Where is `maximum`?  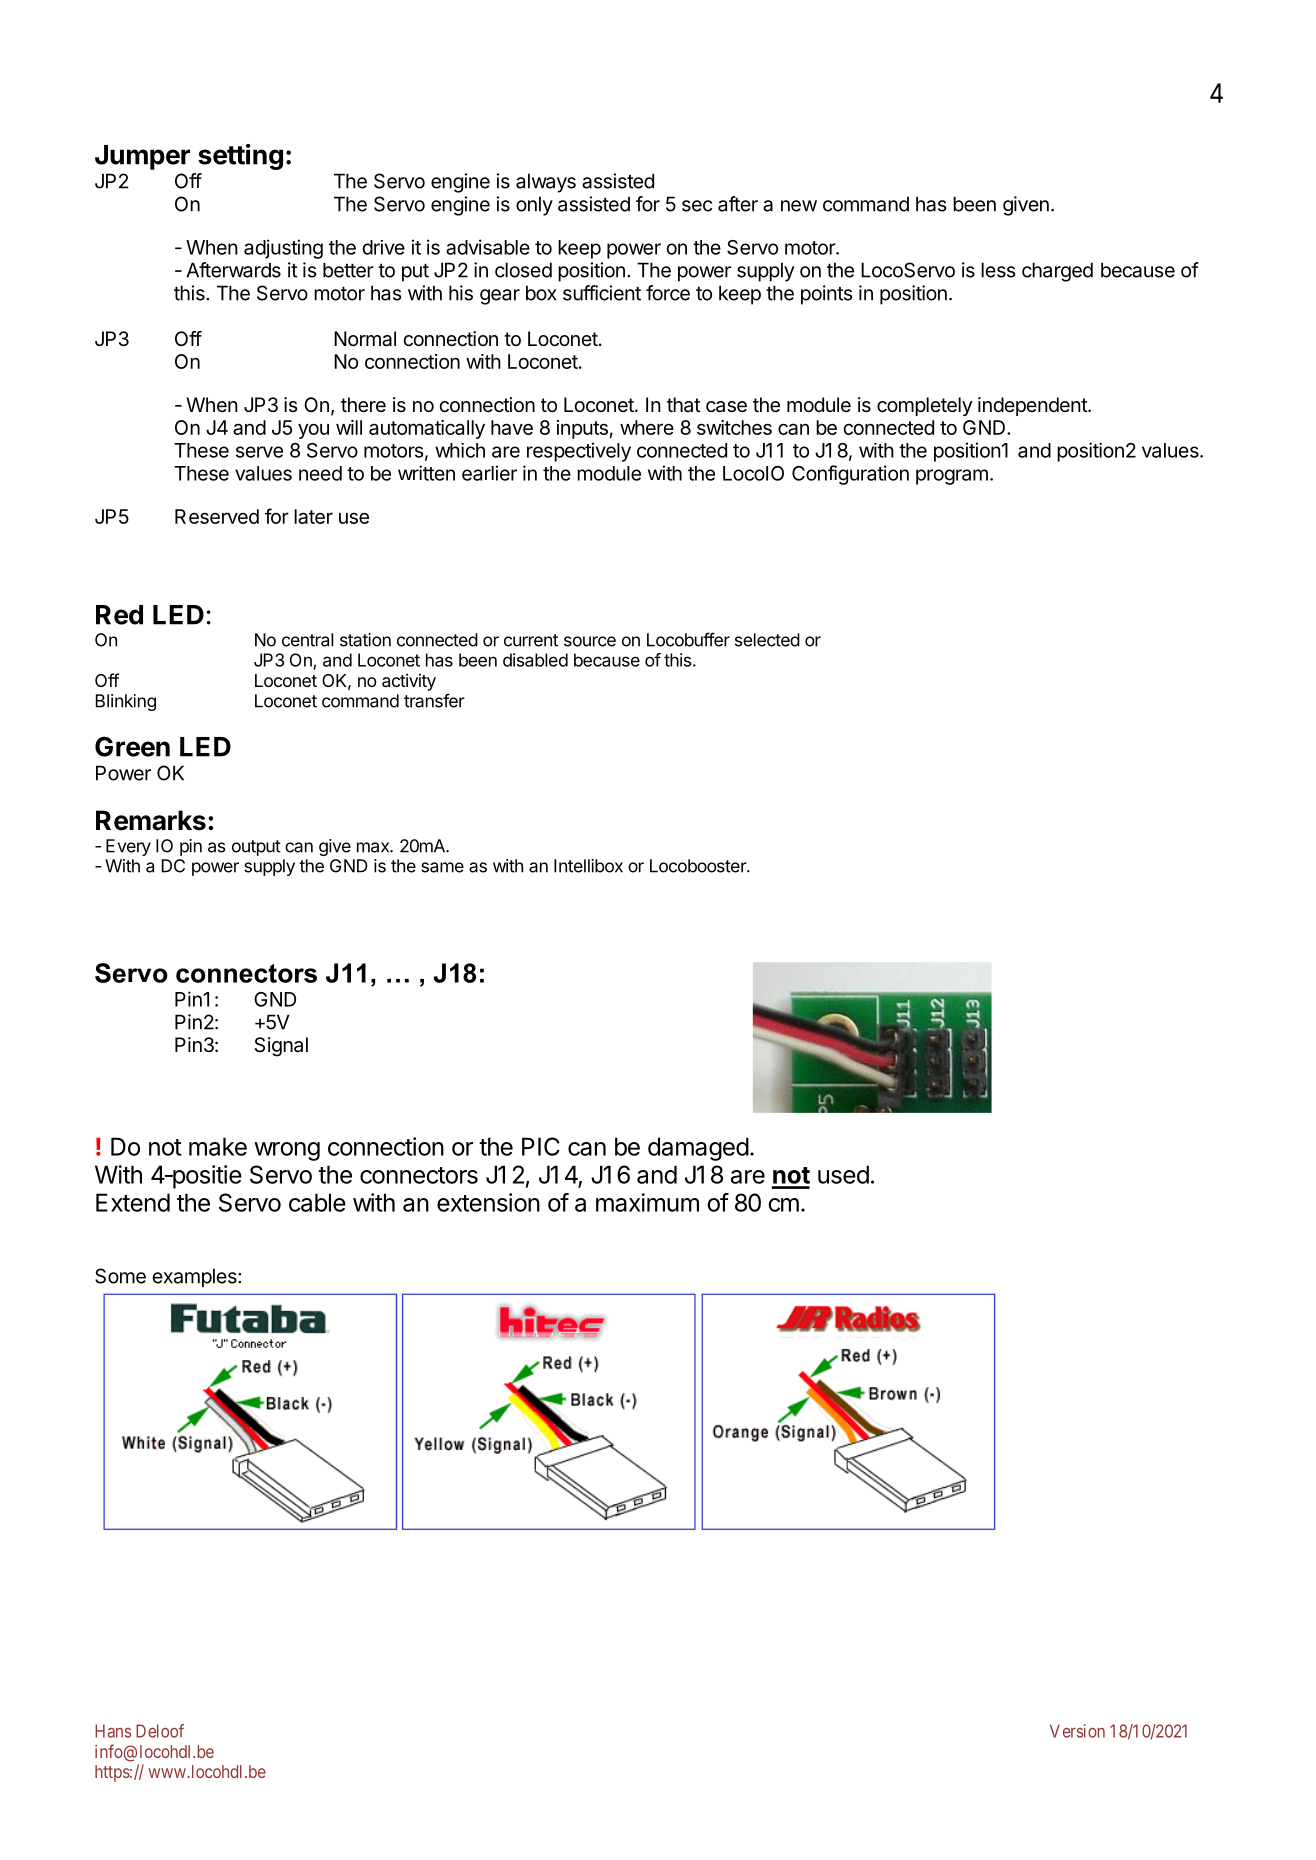 maximum is located at coordinates (647, 1202).
